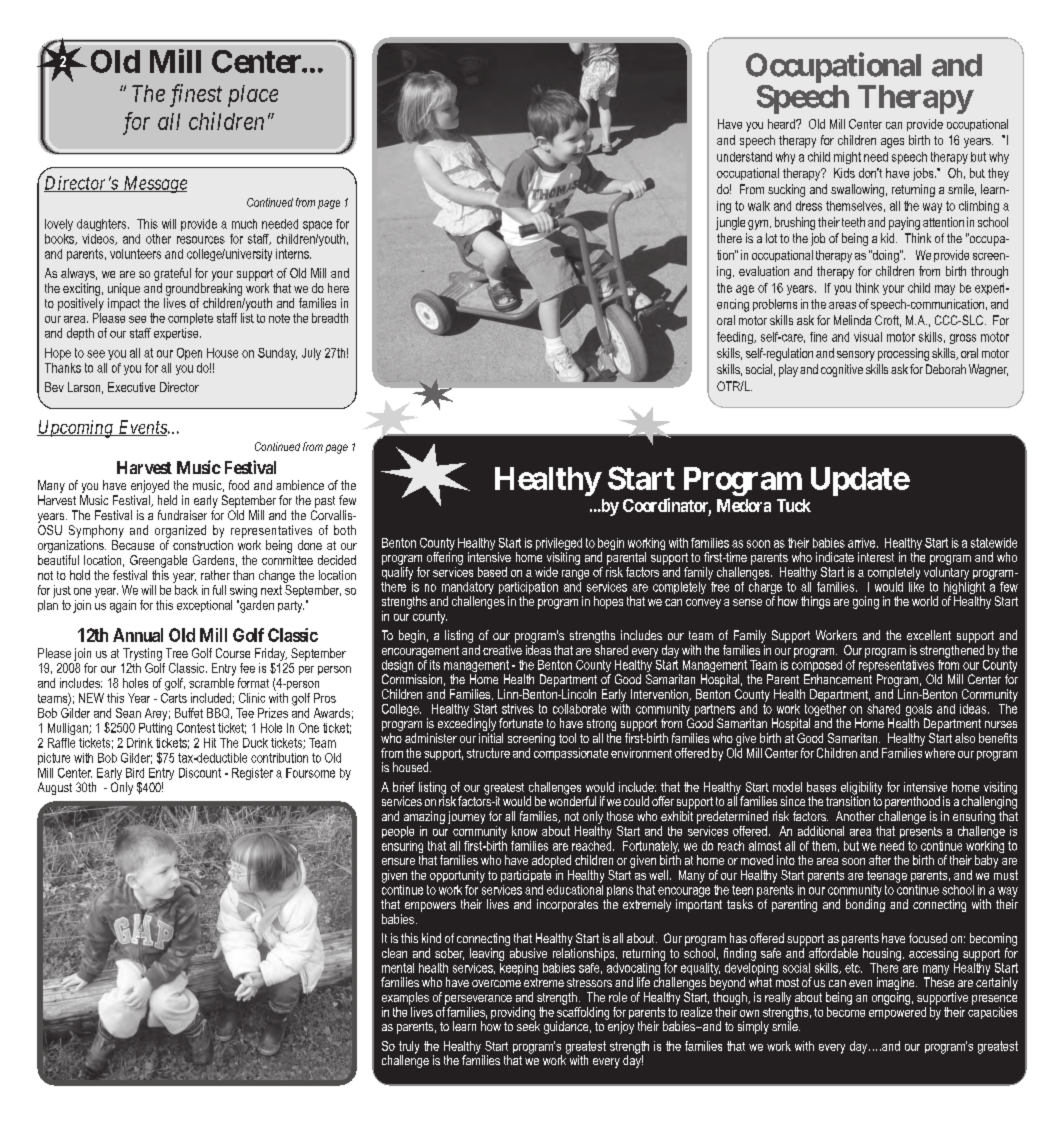  What do you see at coordinates (518, 709) in the image?
I see `strives` at bounding box center [518, 709].
